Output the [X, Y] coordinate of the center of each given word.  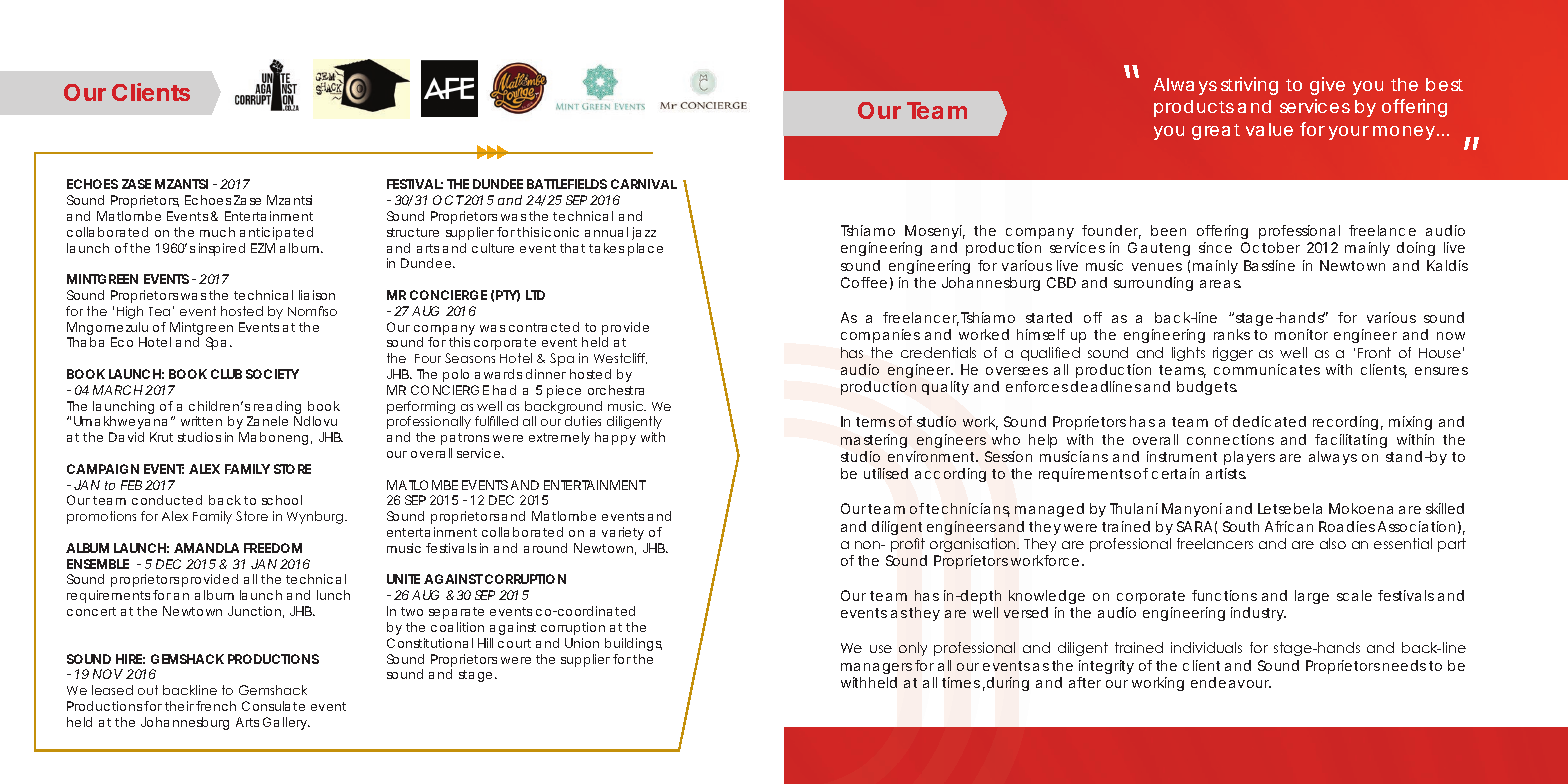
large [1312, 597]
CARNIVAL [644, 184]
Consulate [273, 706]
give [1327, 86]
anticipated [276, 233]
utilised [886, 473]
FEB [131, 485]
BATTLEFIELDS [567, 184]
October [1270, 247]
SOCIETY [272, 374]
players [1249, 458]
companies [880, 336]
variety [623, 533]
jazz [644, 233]
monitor [1301, 334]
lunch [333, 595]
